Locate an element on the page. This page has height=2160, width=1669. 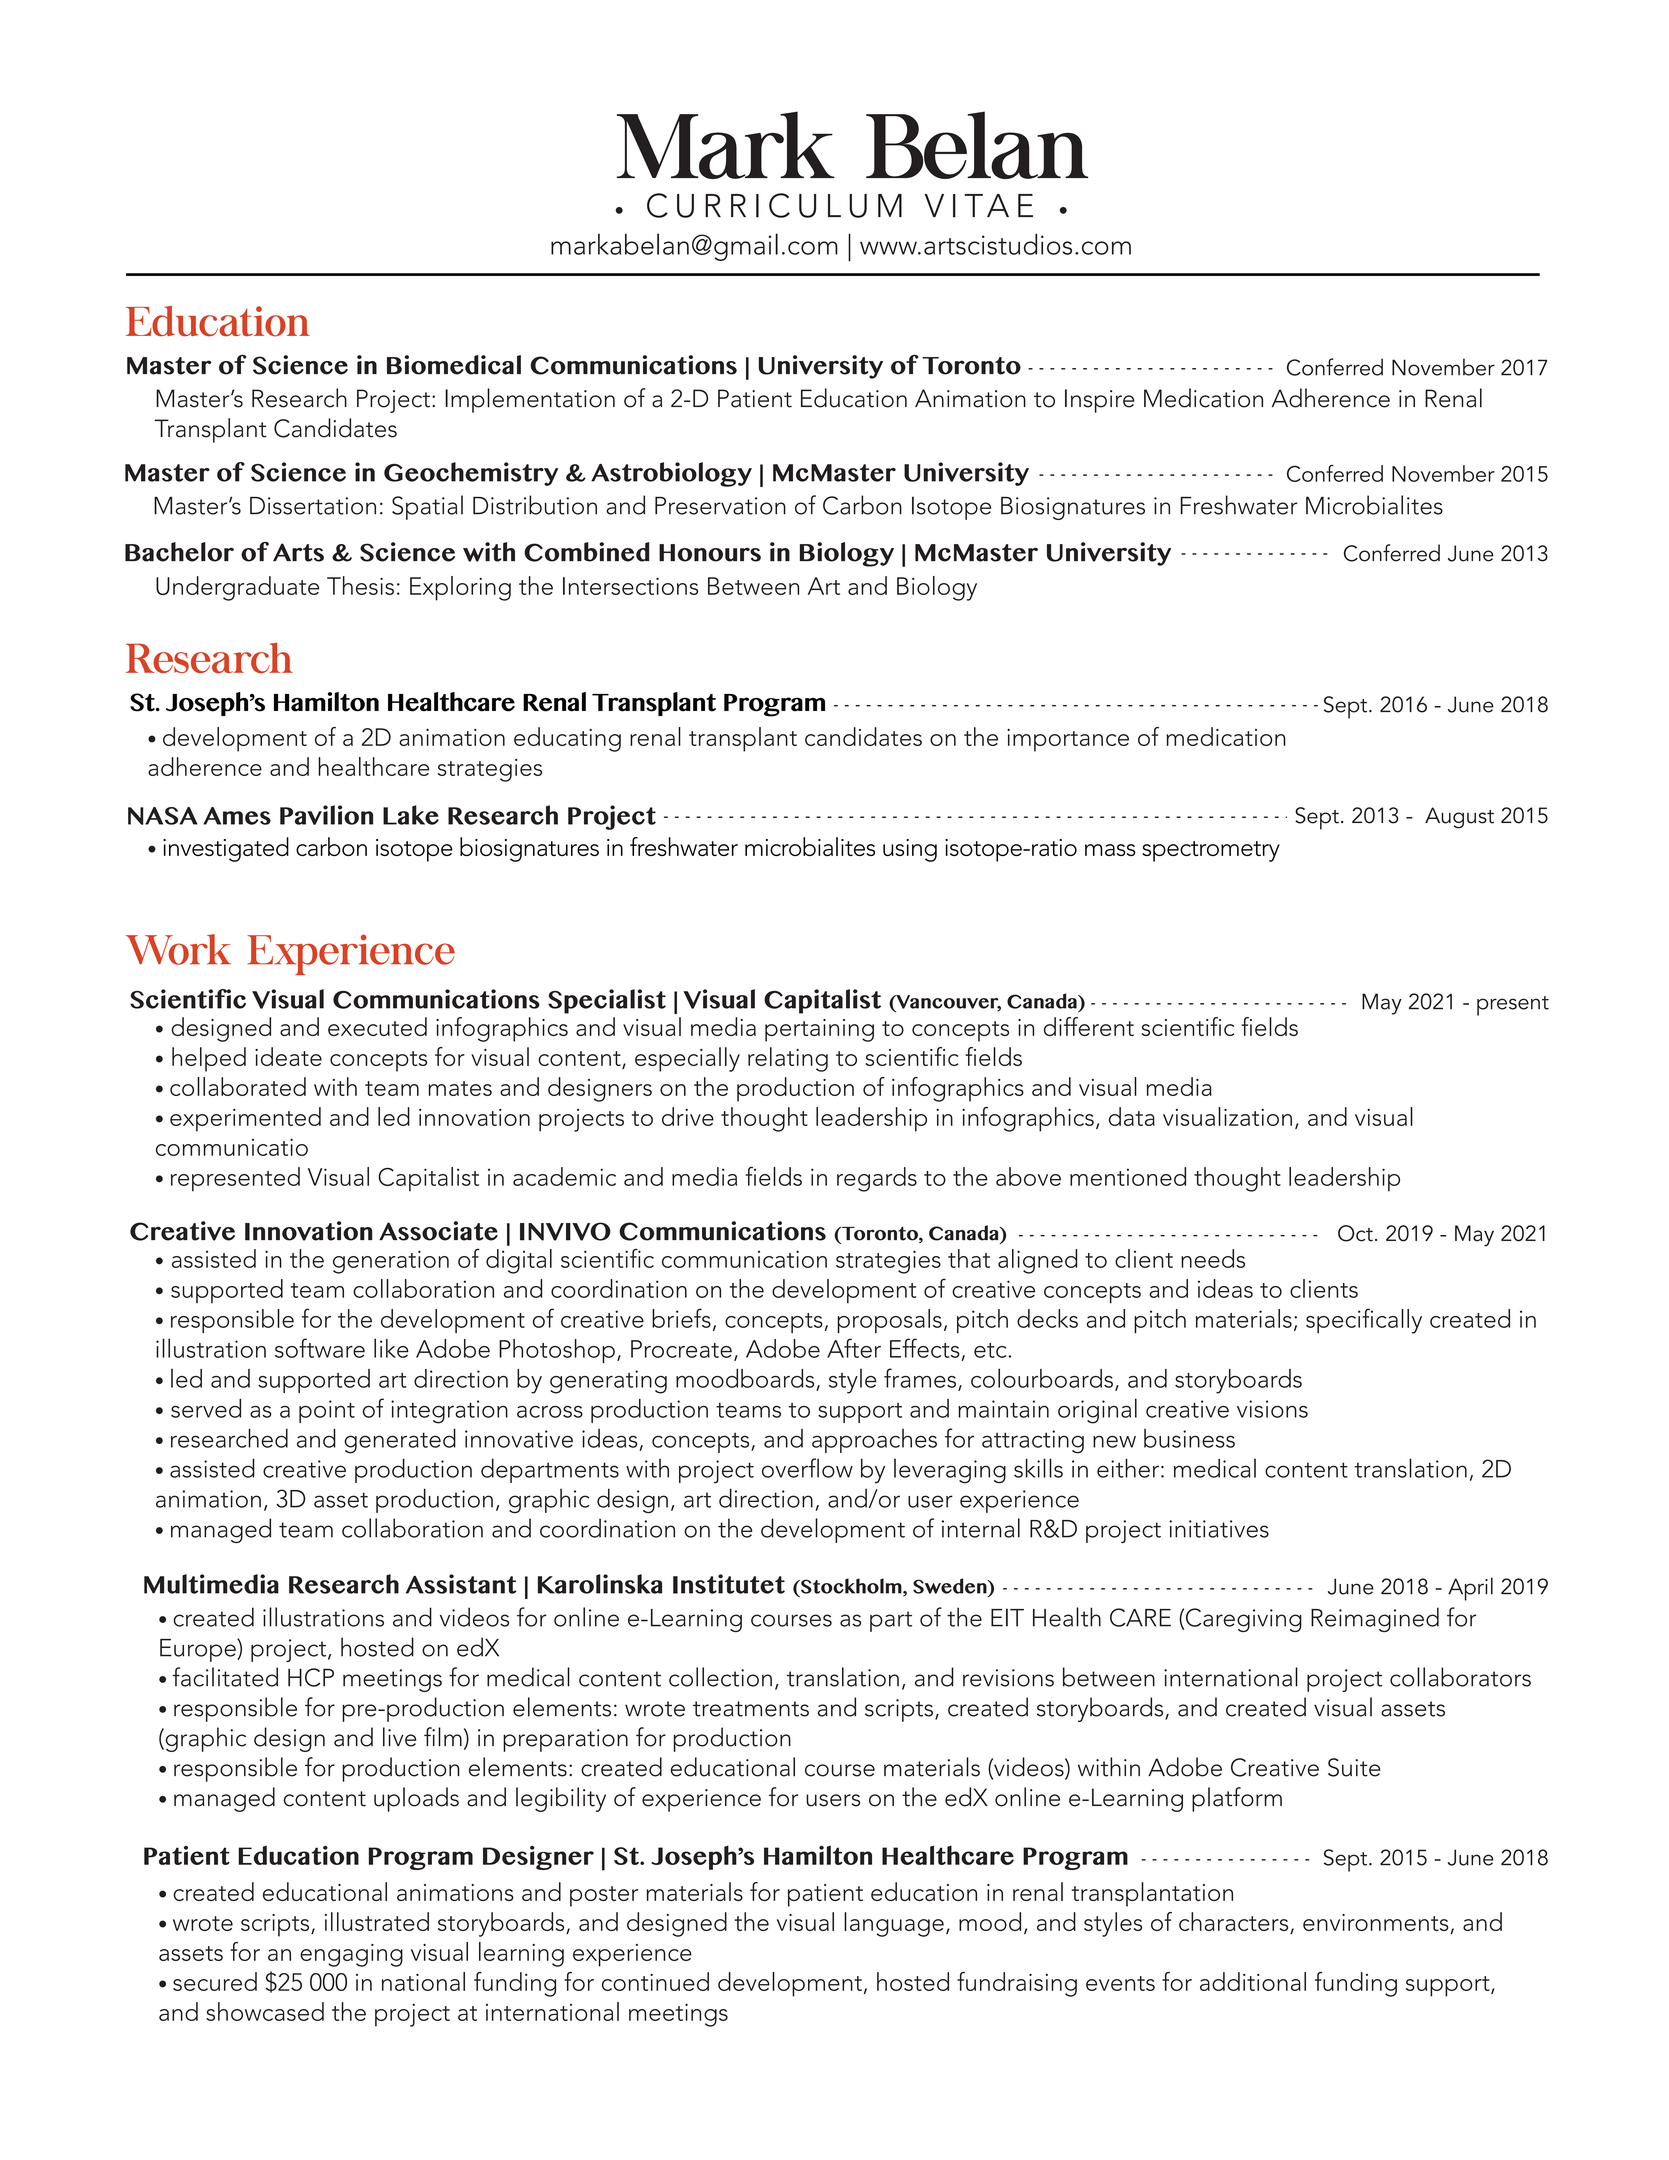
Dissertation is located at coordinates (313, 506).
